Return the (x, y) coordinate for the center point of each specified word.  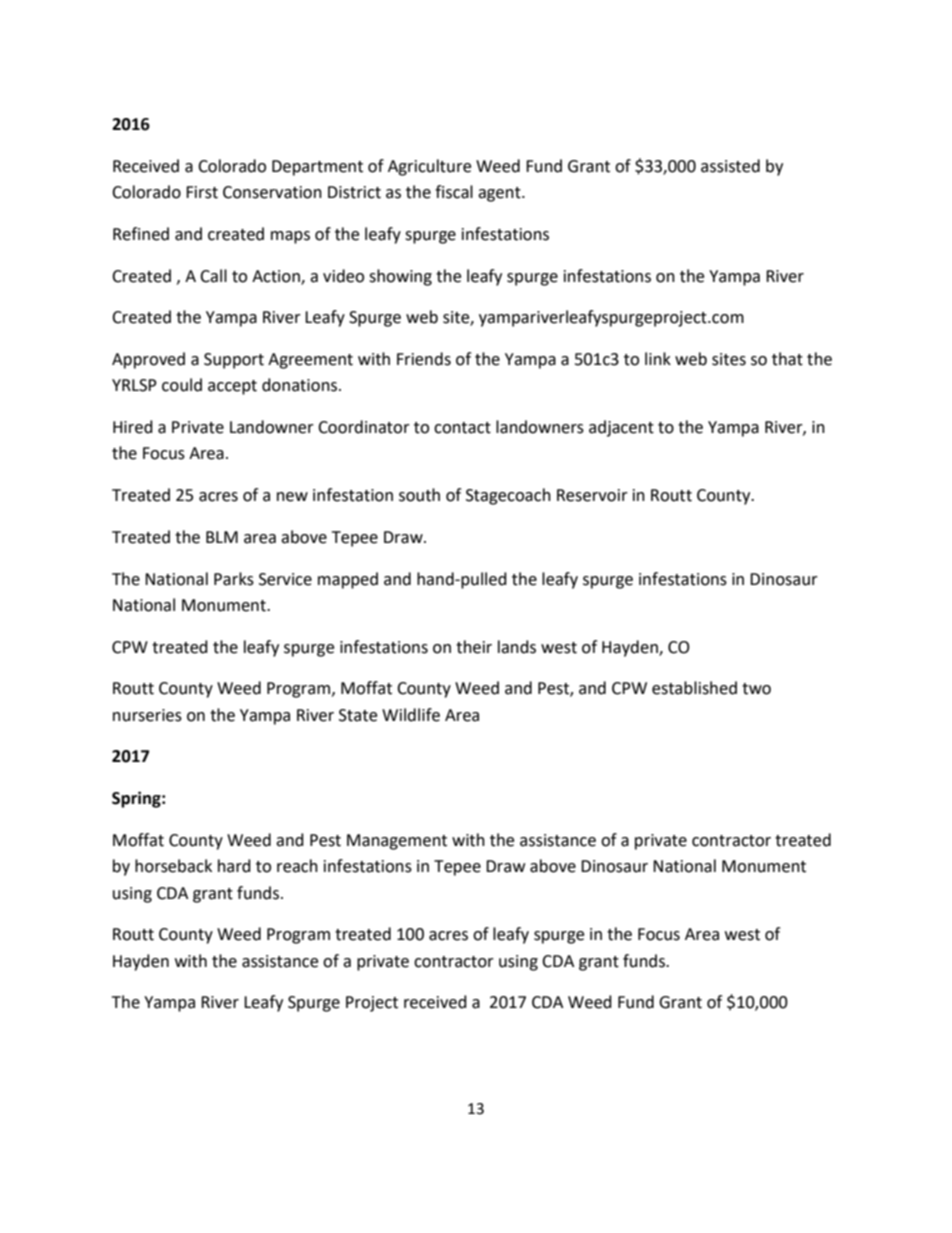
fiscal (454, 192)
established (694, 688)
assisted (730, 166)
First (202, 192)
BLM (222, 537)
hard (234, 866)
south (419, 495)
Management (397, 842)
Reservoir (592, 495)
